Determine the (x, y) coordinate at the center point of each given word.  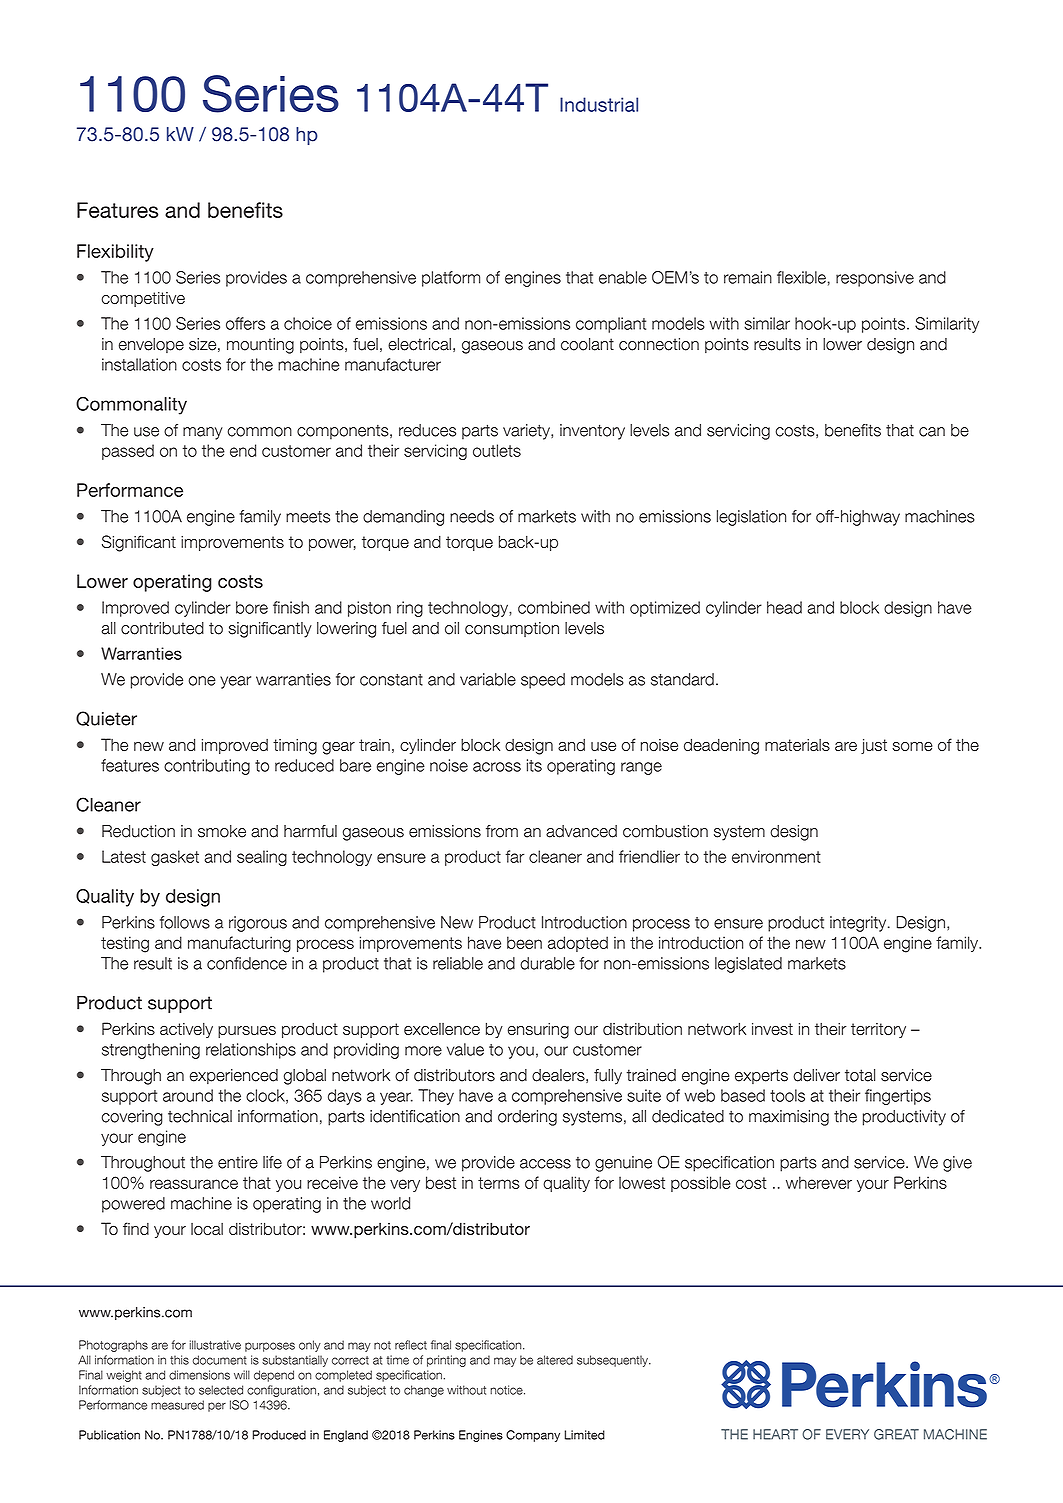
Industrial (599, 104)
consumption (512, 629)
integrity (859, 924)
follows (185, 922)
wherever (819, 1182)
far (515, 856)
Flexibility (115, 253)
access (545, 1164)
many (203, 433)
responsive (875, 279)
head (784, 607)
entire (238, 1162)
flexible (801, 277)
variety (527, 432)
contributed (162, 628)
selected (221, 1390)
